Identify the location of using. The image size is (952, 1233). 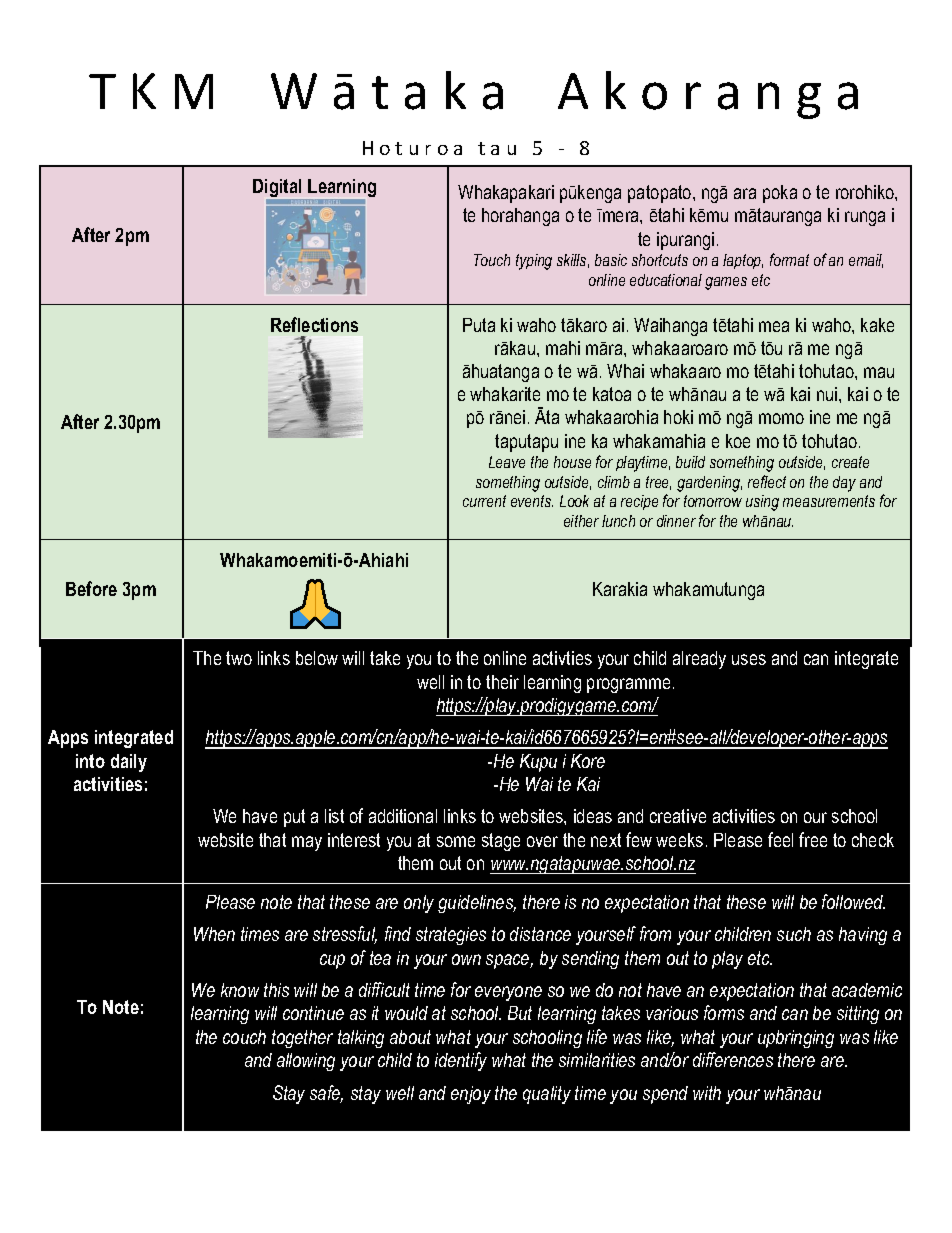
(762, 503).
